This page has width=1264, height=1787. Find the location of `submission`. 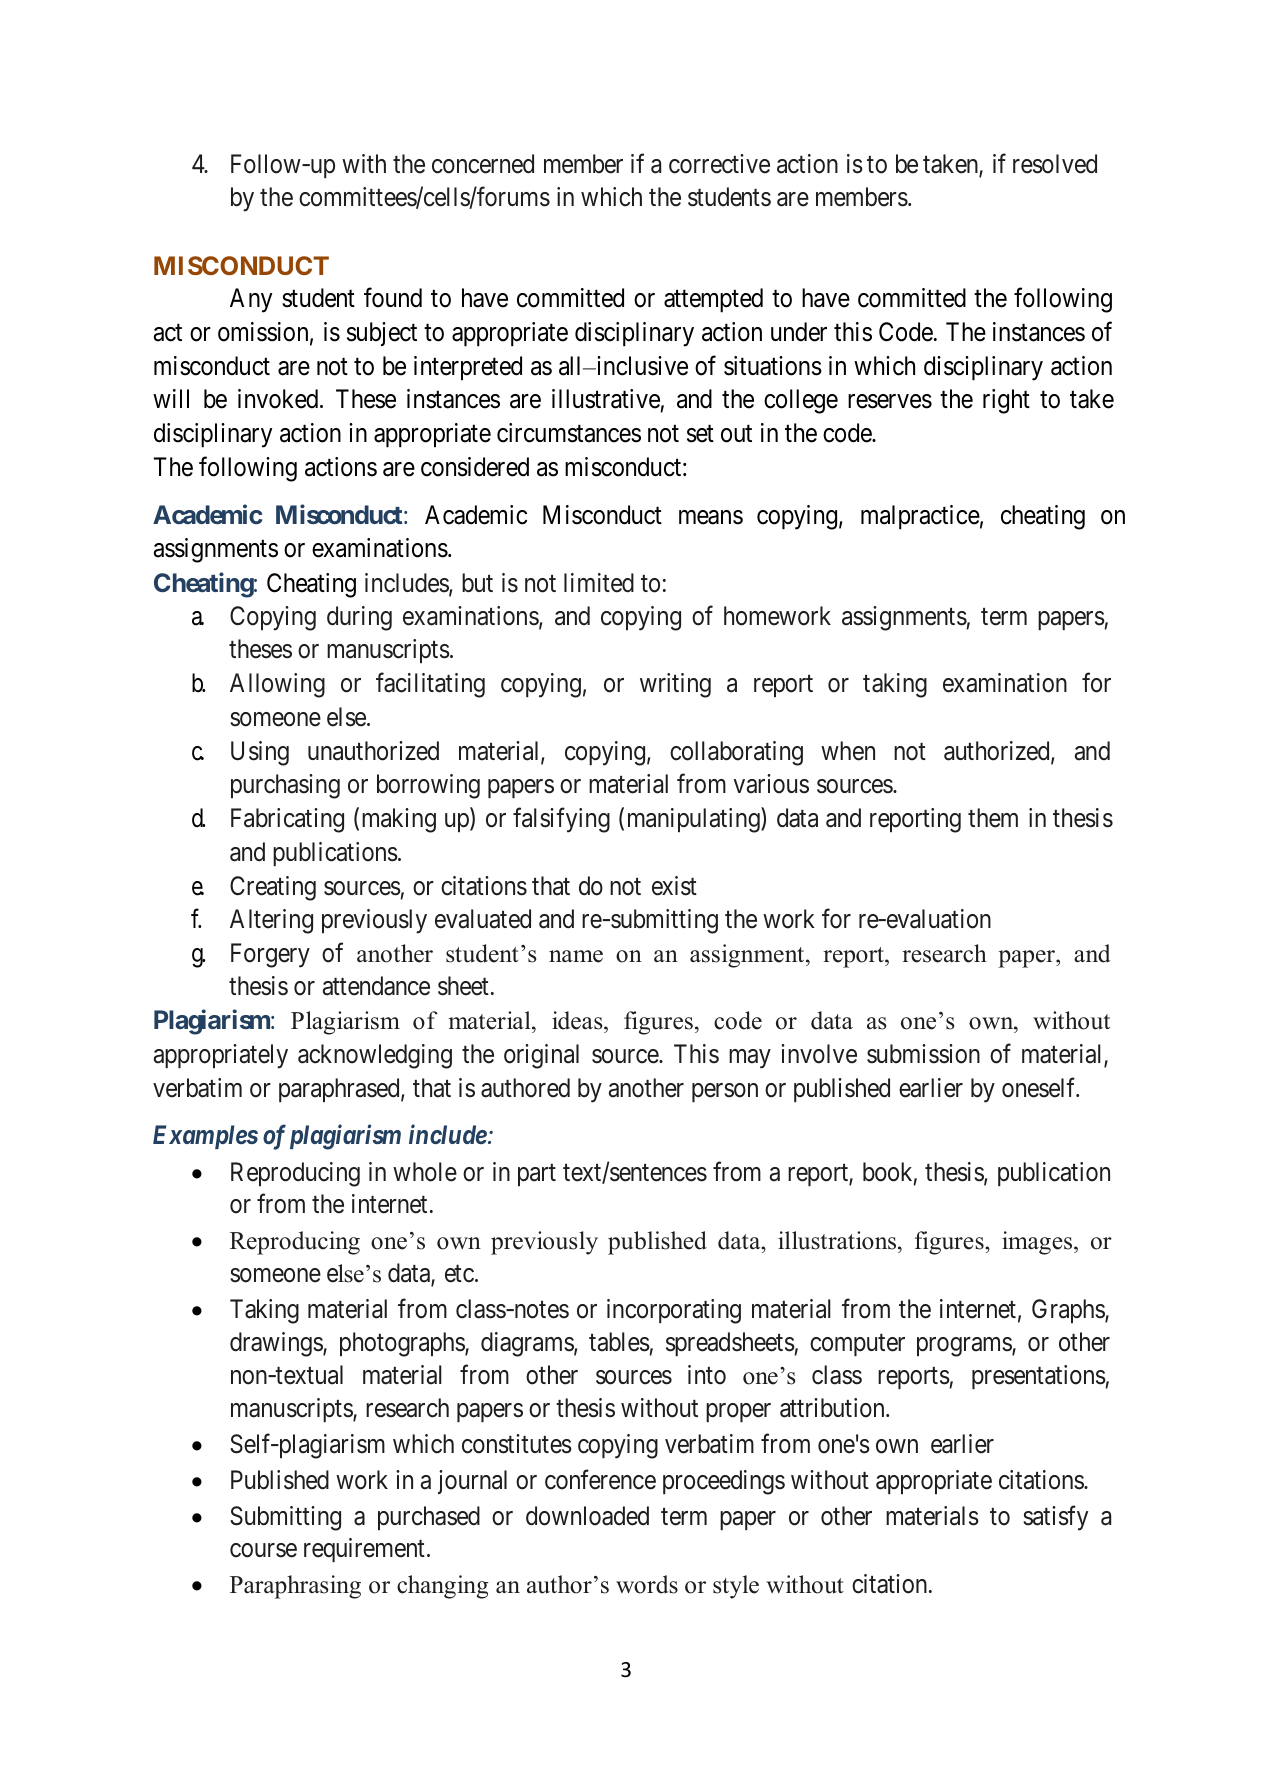

submission is located at coordinates (923, 1054).
